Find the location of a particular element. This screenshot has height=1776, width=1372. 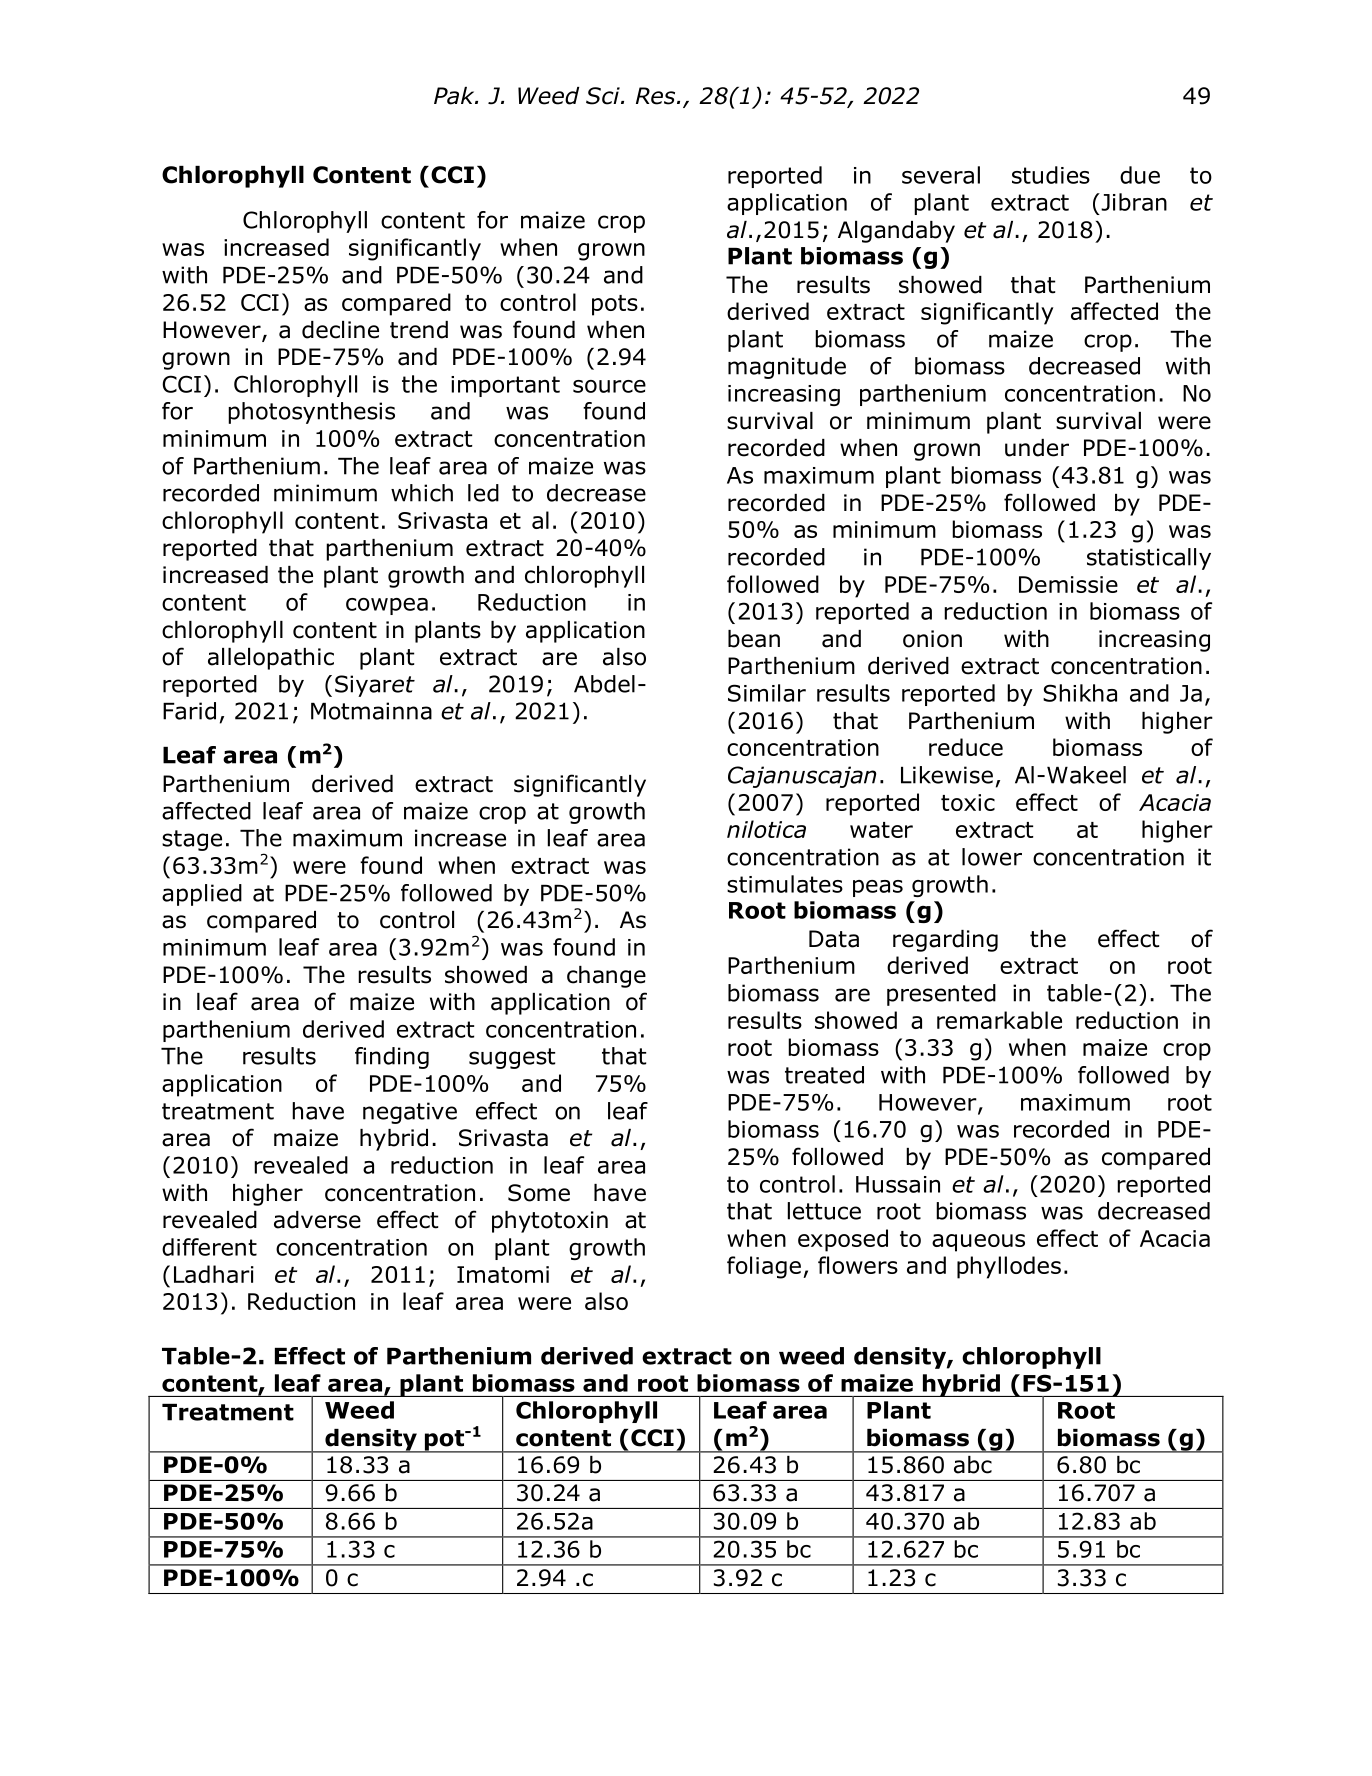

studies is located at coordinates (1051, 175).
